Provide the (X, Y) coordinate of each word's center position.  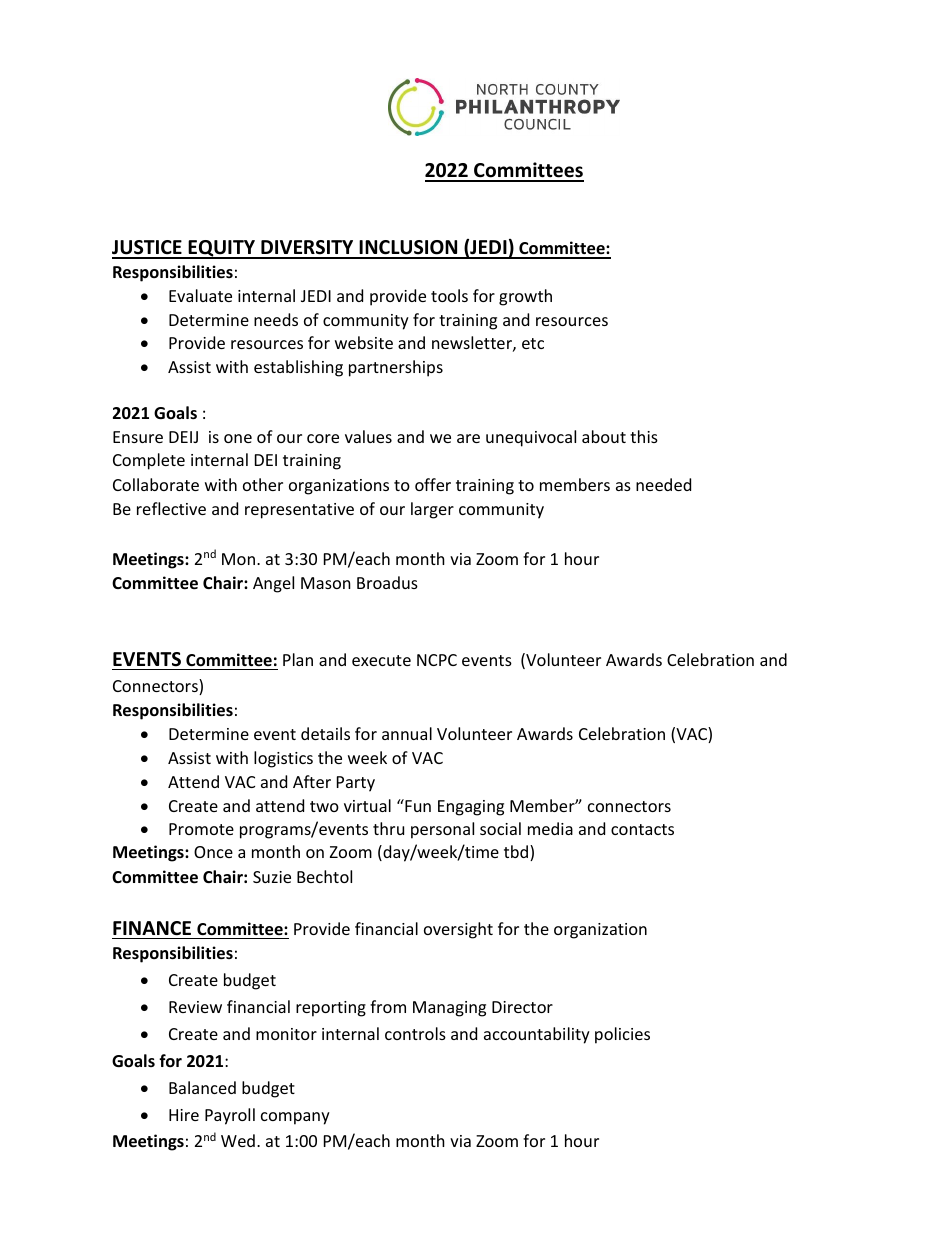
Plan (298, 659)
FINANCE (152, 928)
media (550, 828)
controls (415, 1033)
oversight (458, 930)
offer (433, 484)
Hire (184, 1115)
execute (381, 660)
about (604, 436)
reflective (171, 508)
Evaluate (200, 295)
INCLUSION (409, 249)
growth (525, 297)
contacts (642, 829)
